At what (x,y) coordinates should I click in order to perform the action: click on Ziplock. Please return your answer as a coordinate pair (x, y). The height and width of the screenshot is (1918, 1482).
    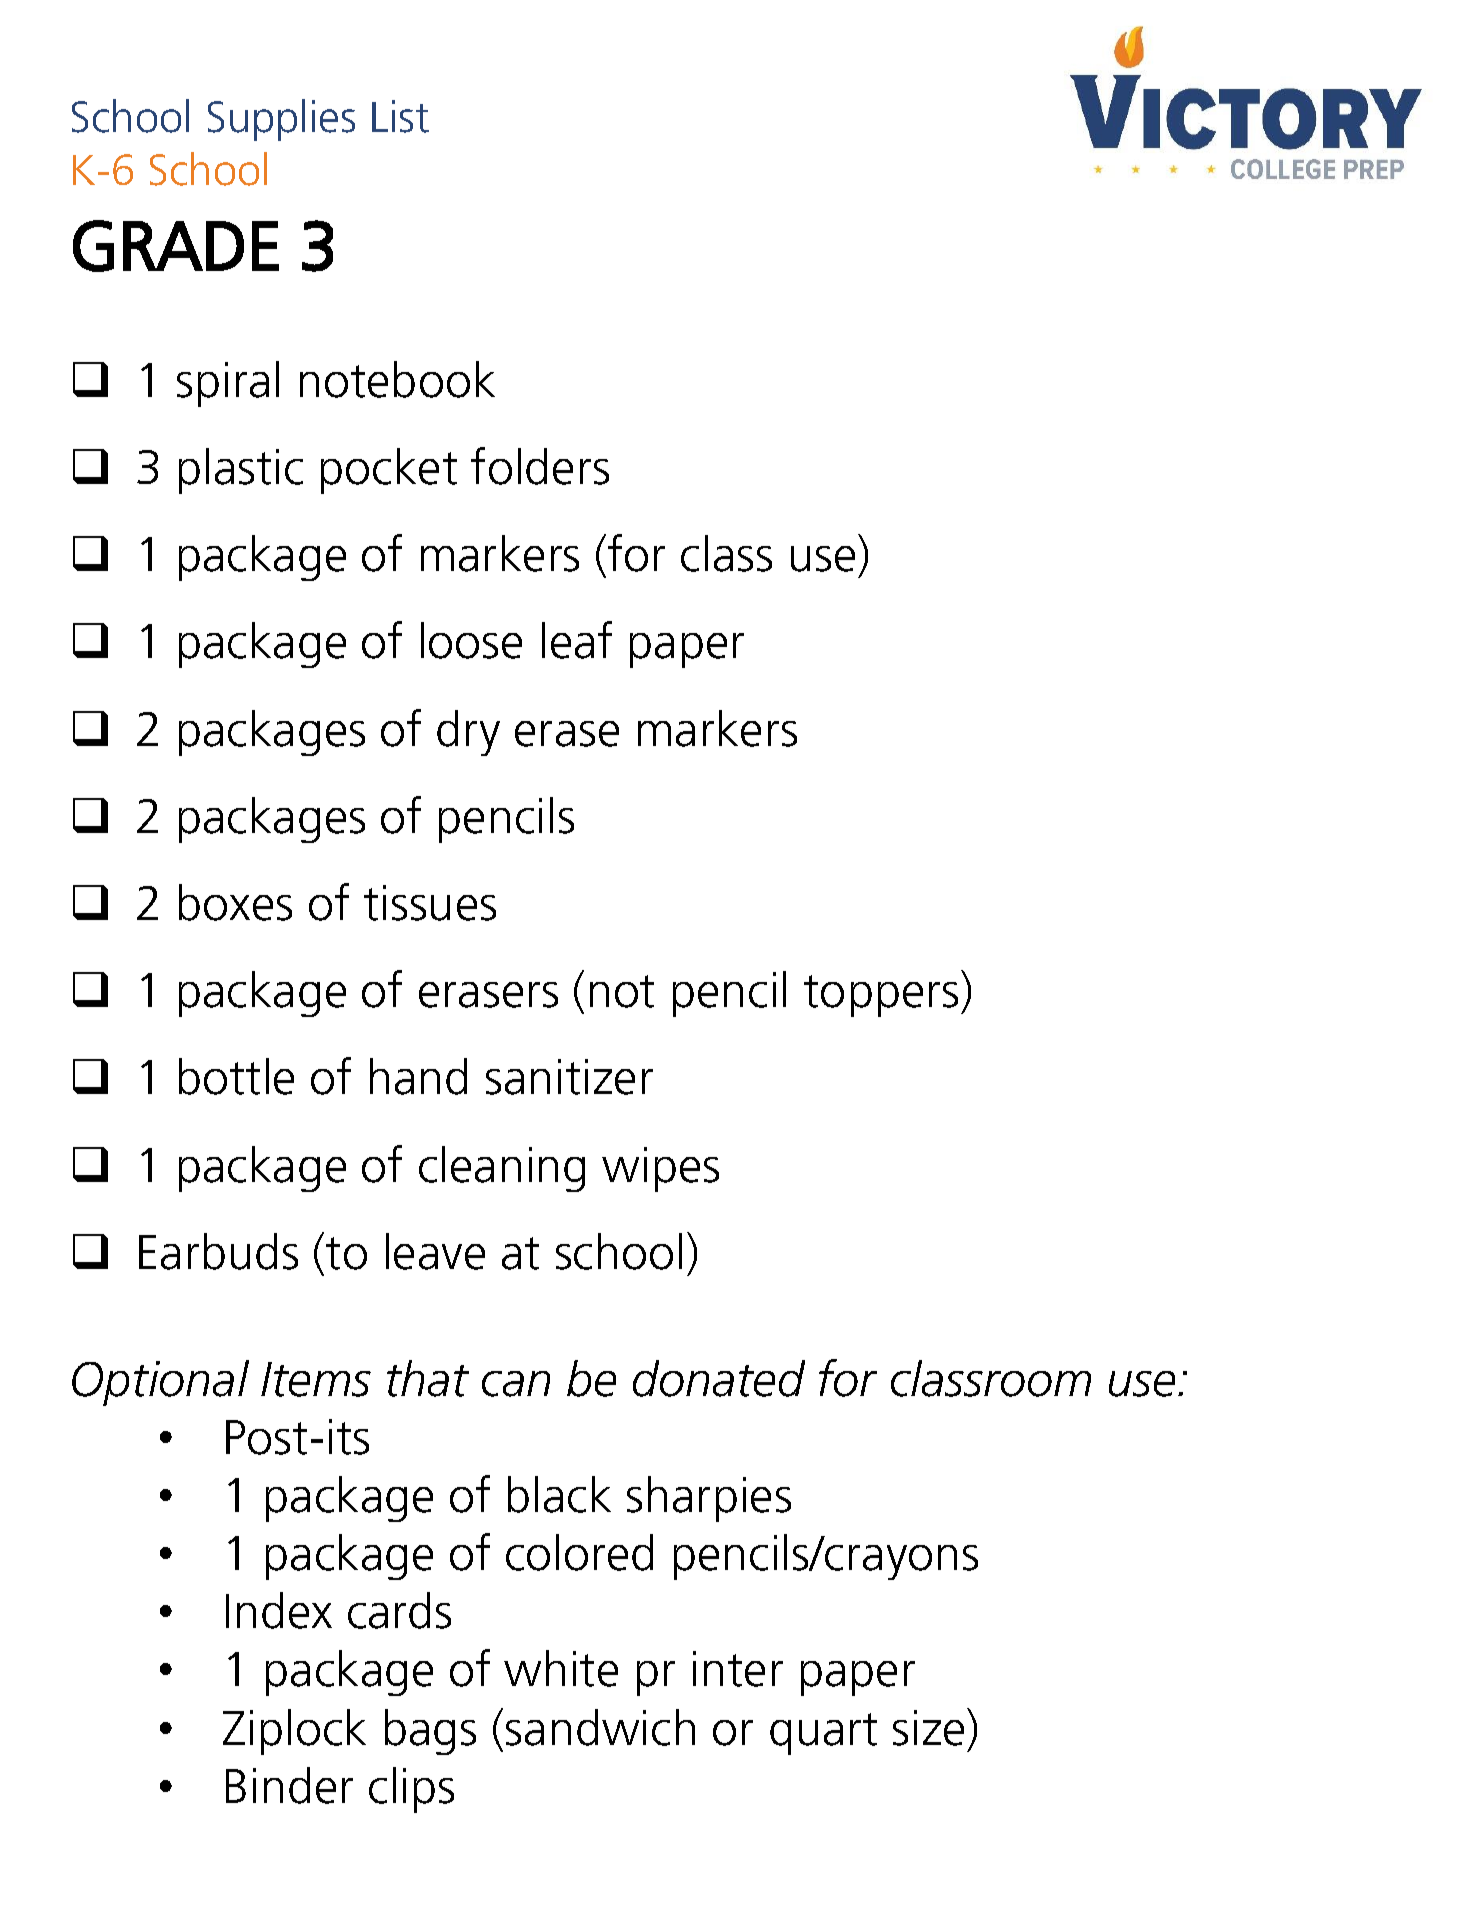
    Looking at the image, I should click on (294, 1732).
